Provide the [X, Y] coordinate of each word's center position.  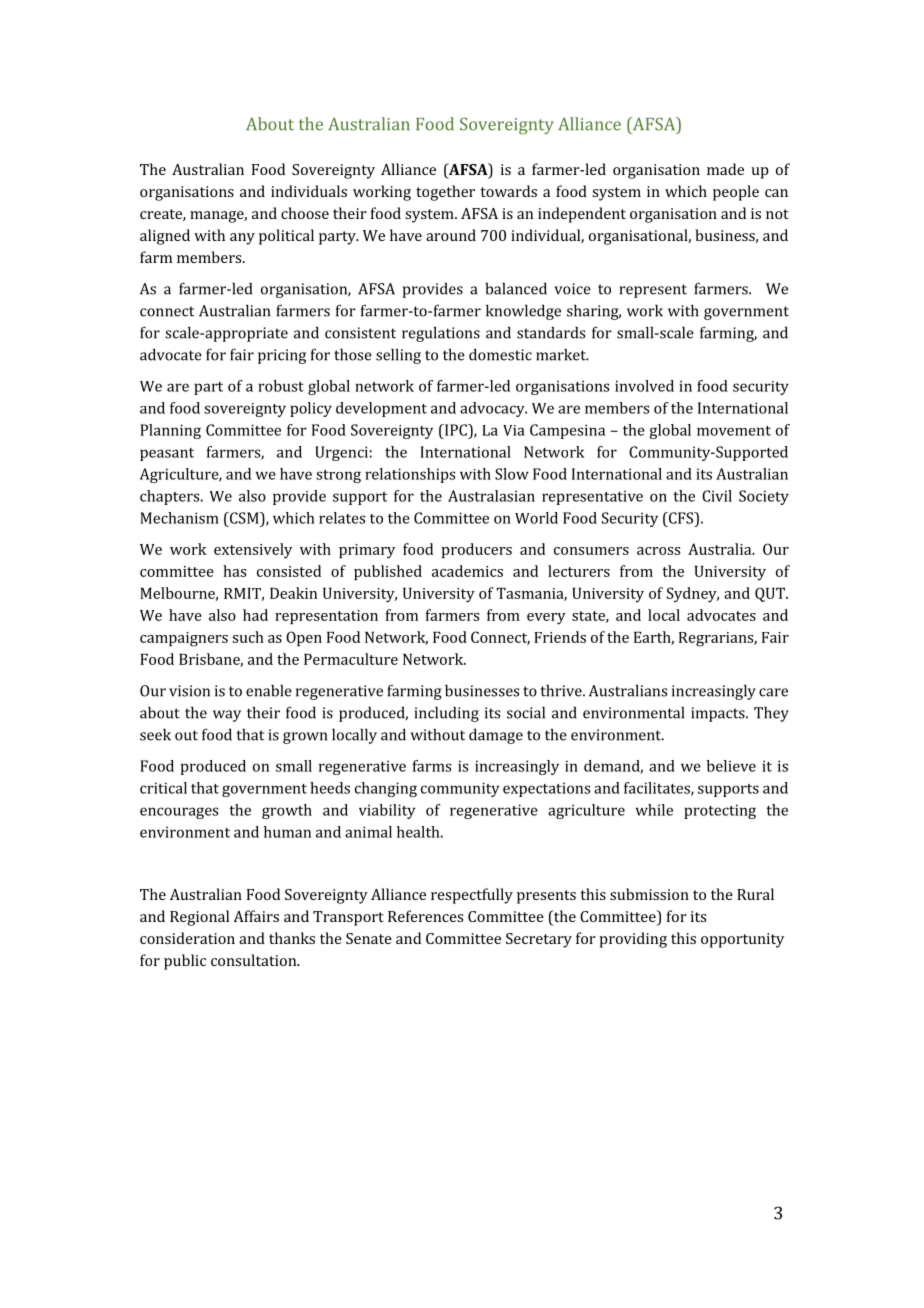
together [445, 193]
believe [731, 766]
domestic [500, 354]
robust [281, 386]
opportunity [742, 940]
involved [644, 386]
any [242, 239]
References [425, 916]
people [736, 193]
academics [467, 571]
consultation [255, 960]
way [227, 716]
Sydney [693, 595]
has [234, 571]
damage [496, 736]
